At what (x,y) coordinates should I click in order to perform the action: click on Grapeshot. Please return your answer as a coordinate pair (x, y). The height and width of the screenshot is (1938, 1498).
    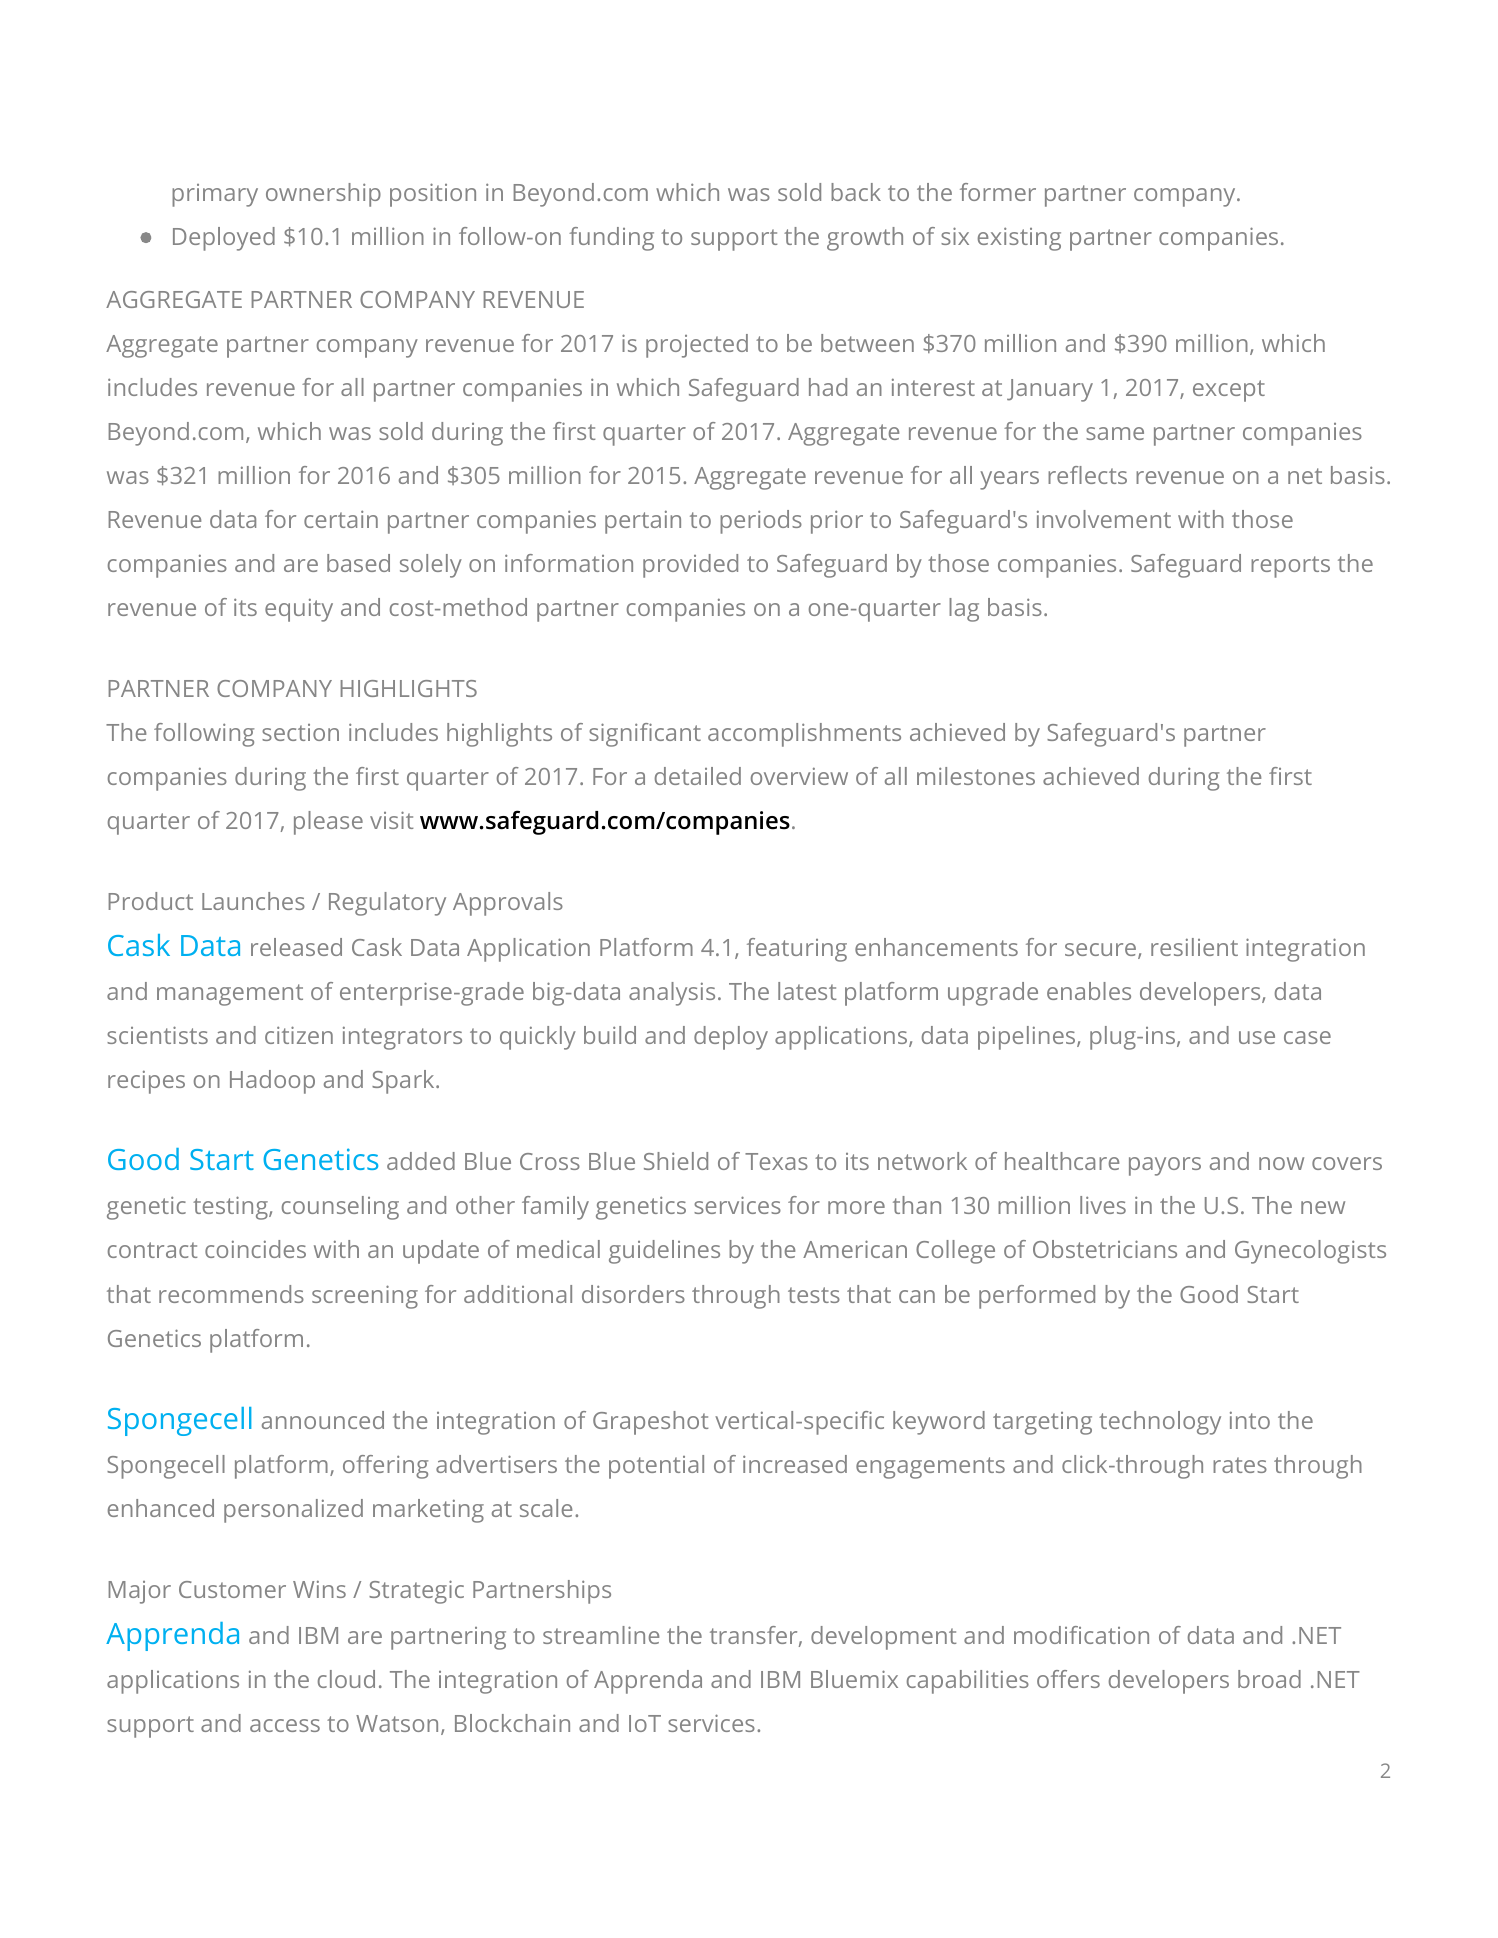
    Looking at the image, I should click on (650, 1423).
